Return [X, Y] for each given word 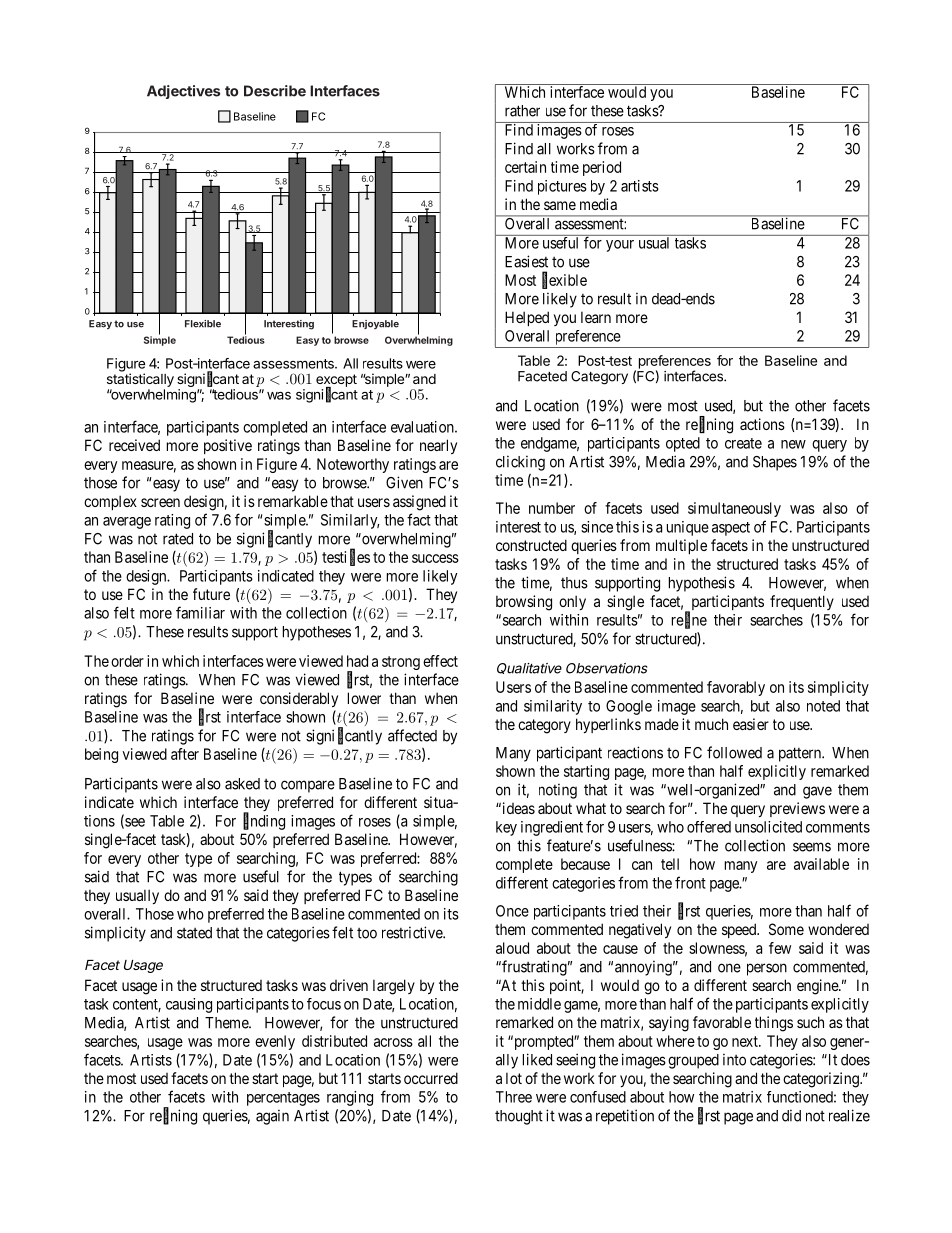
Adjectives [183, 92]
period [602, 168]
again [272, 1117]
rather [522, 111]
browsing [524, 603]
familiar [200, 612]
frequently [802, 602]
